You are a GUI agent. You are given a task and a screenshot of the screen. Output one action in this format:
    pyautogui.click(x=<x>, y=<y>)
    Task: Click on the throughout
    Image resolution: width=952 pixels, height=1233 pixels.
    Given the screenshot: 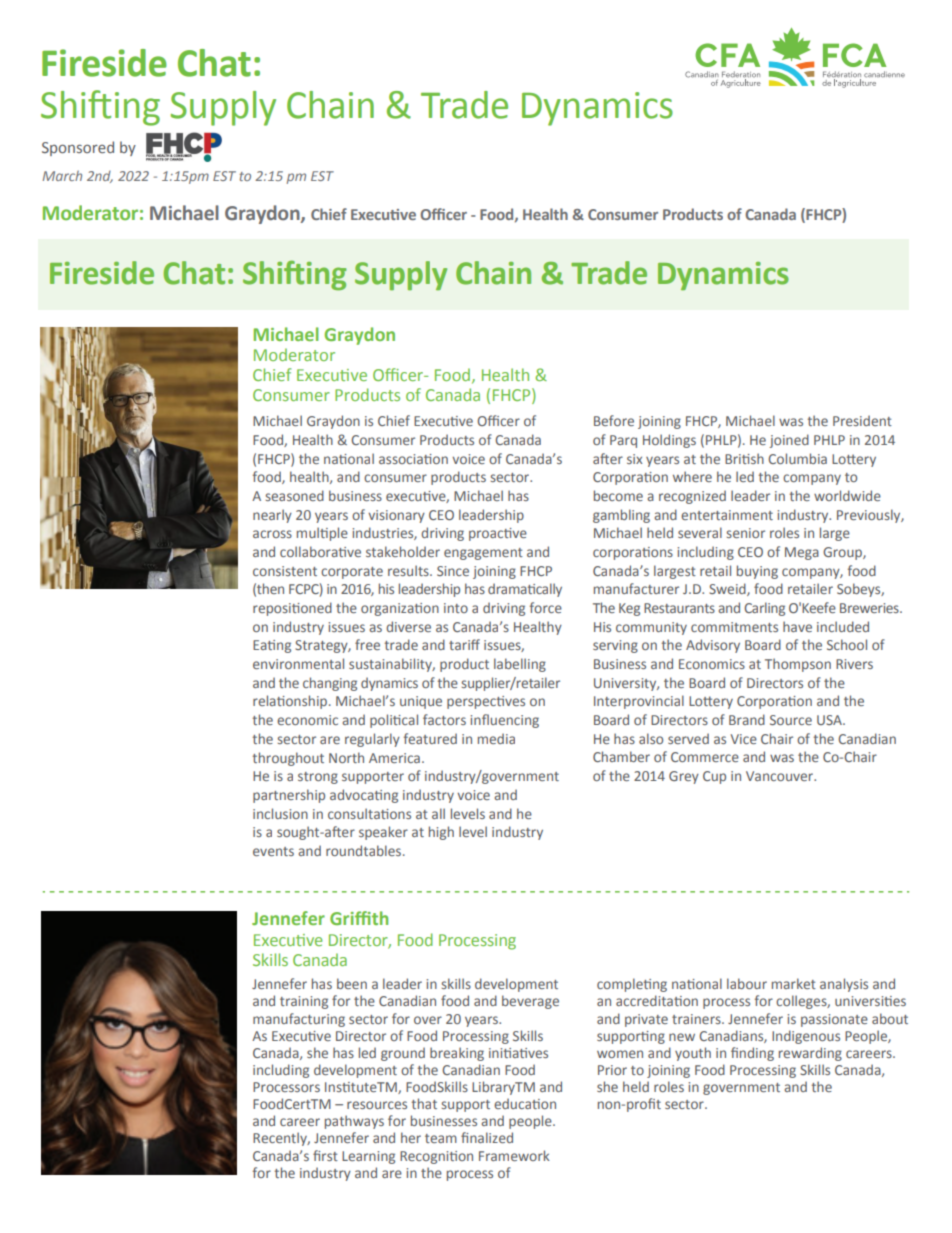 What is the action you would take?
    pyautogui.click(x=288, y=759)
